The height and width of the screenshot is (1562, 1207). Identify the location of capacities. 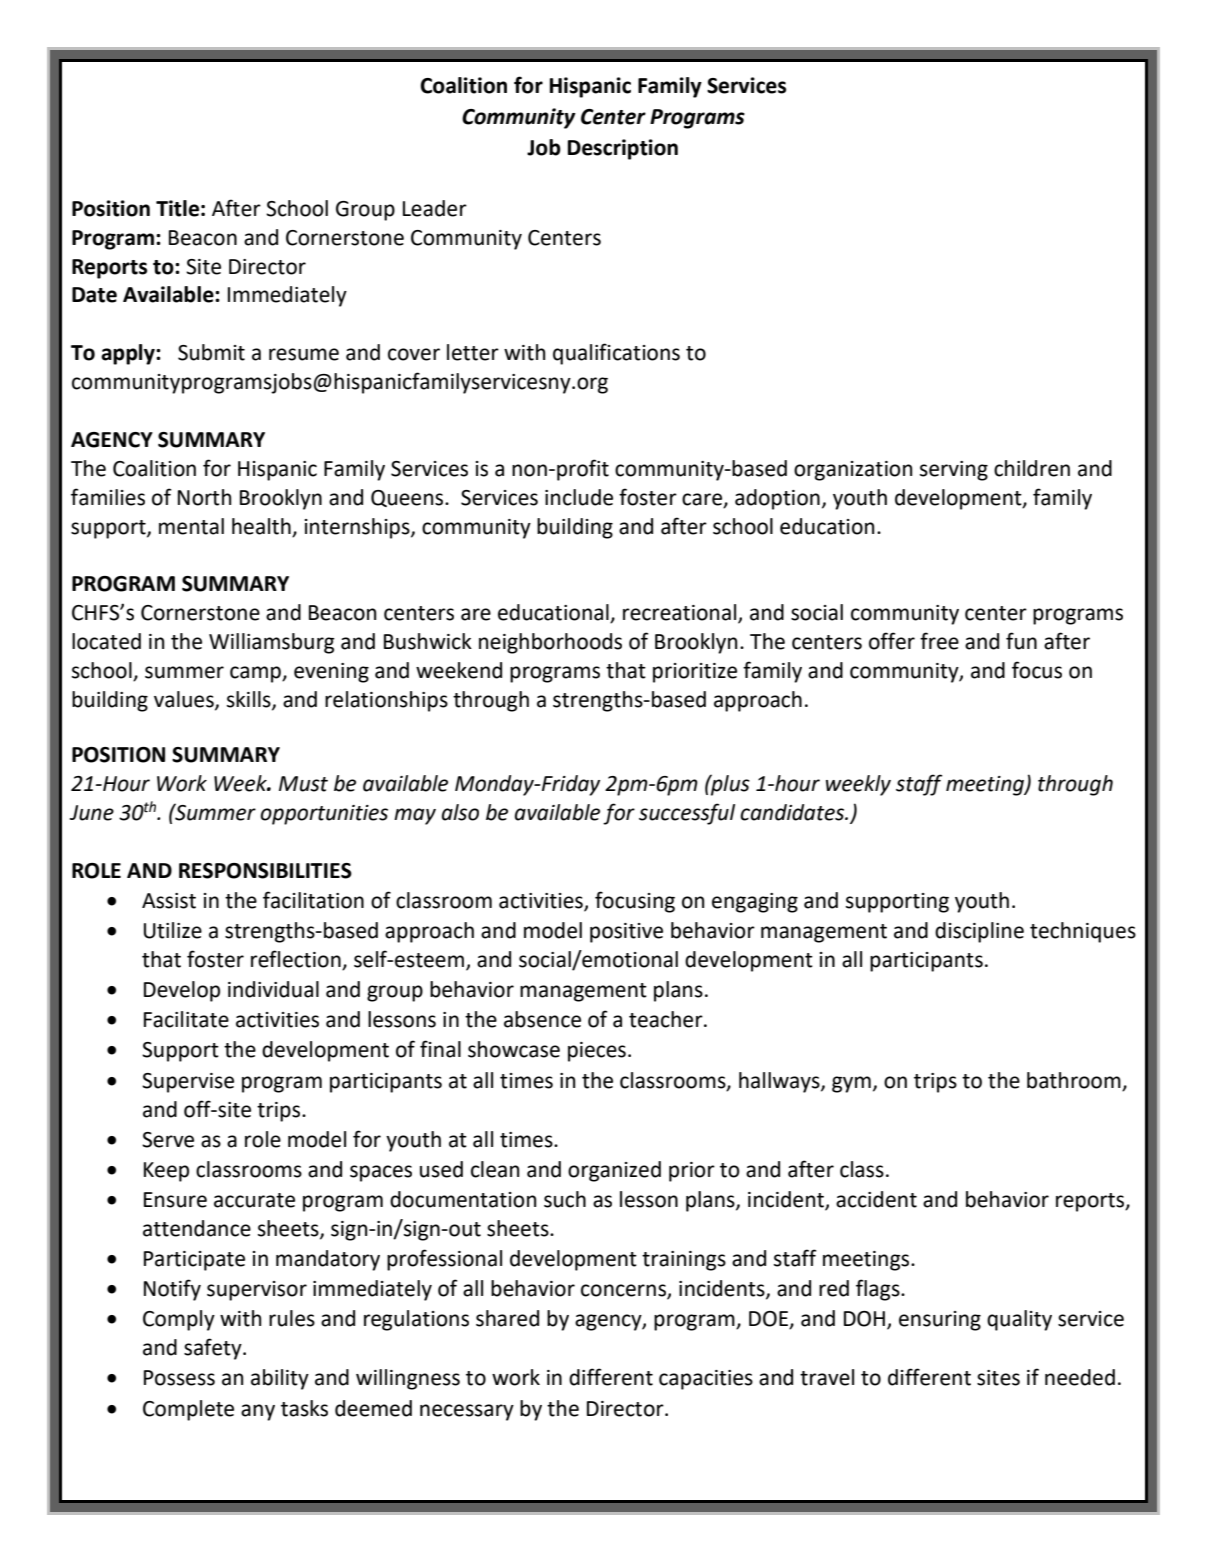
(706, 1380).
